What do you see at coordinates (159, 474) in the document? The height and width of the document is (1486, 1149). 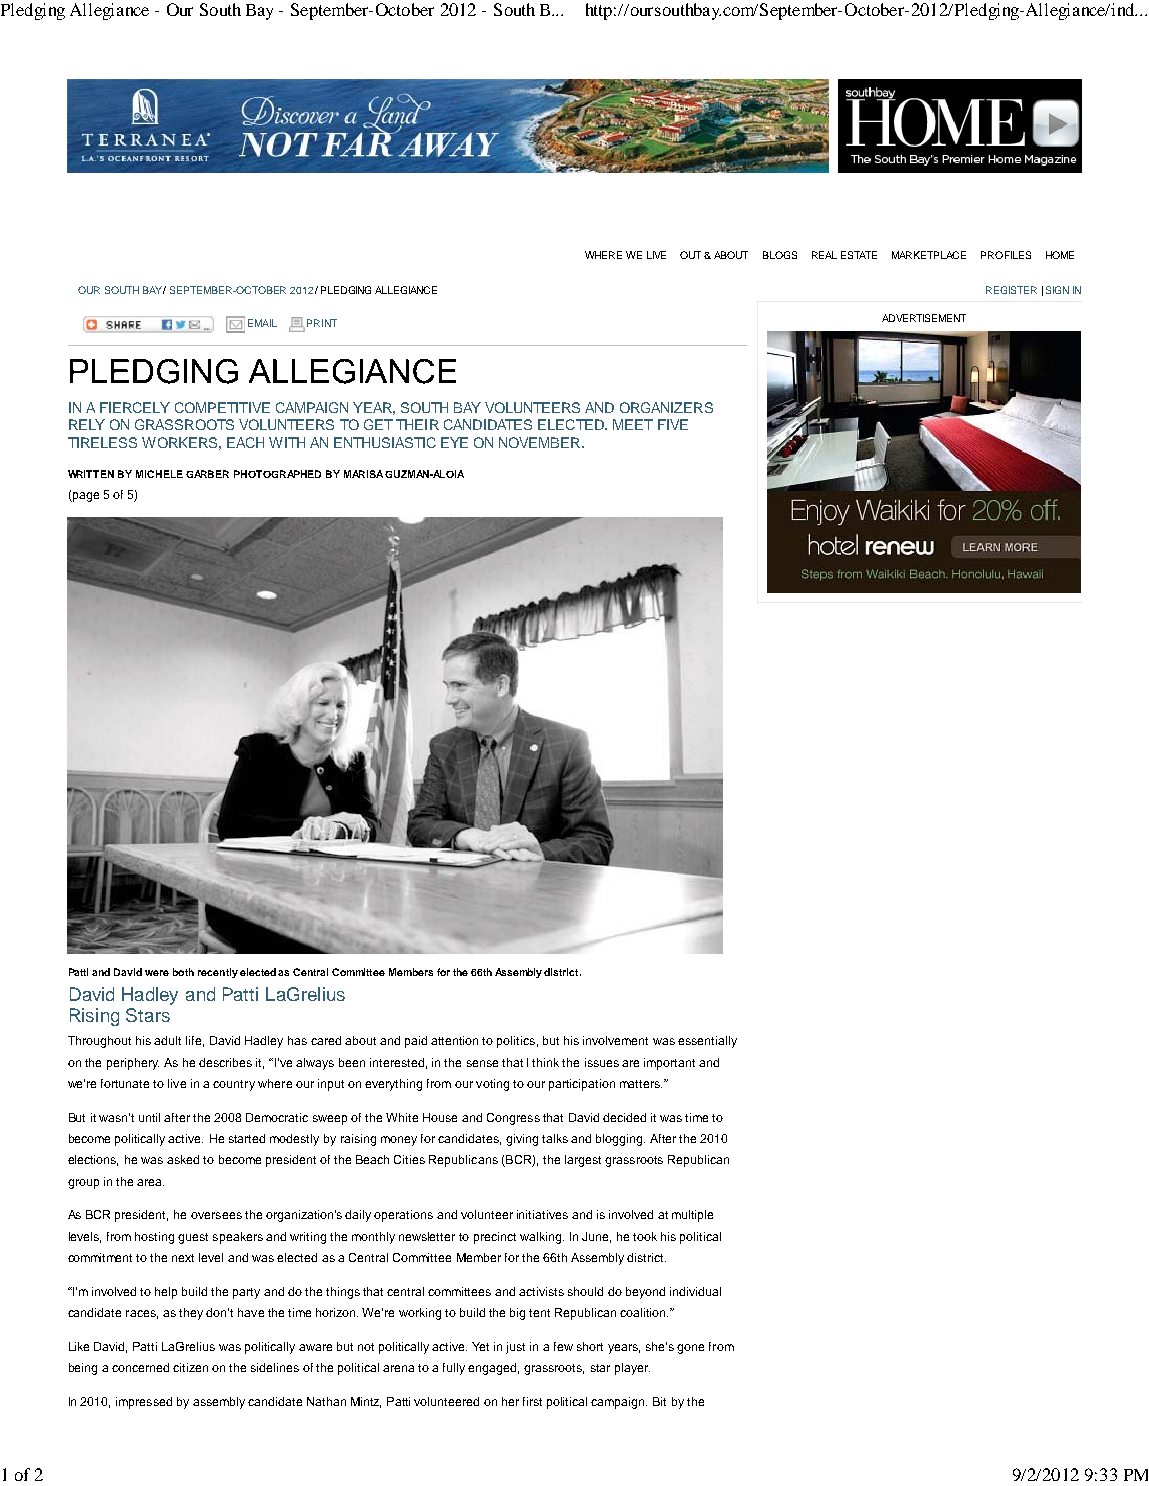 I see `MICHELE` at bounding box center [159, 474].
